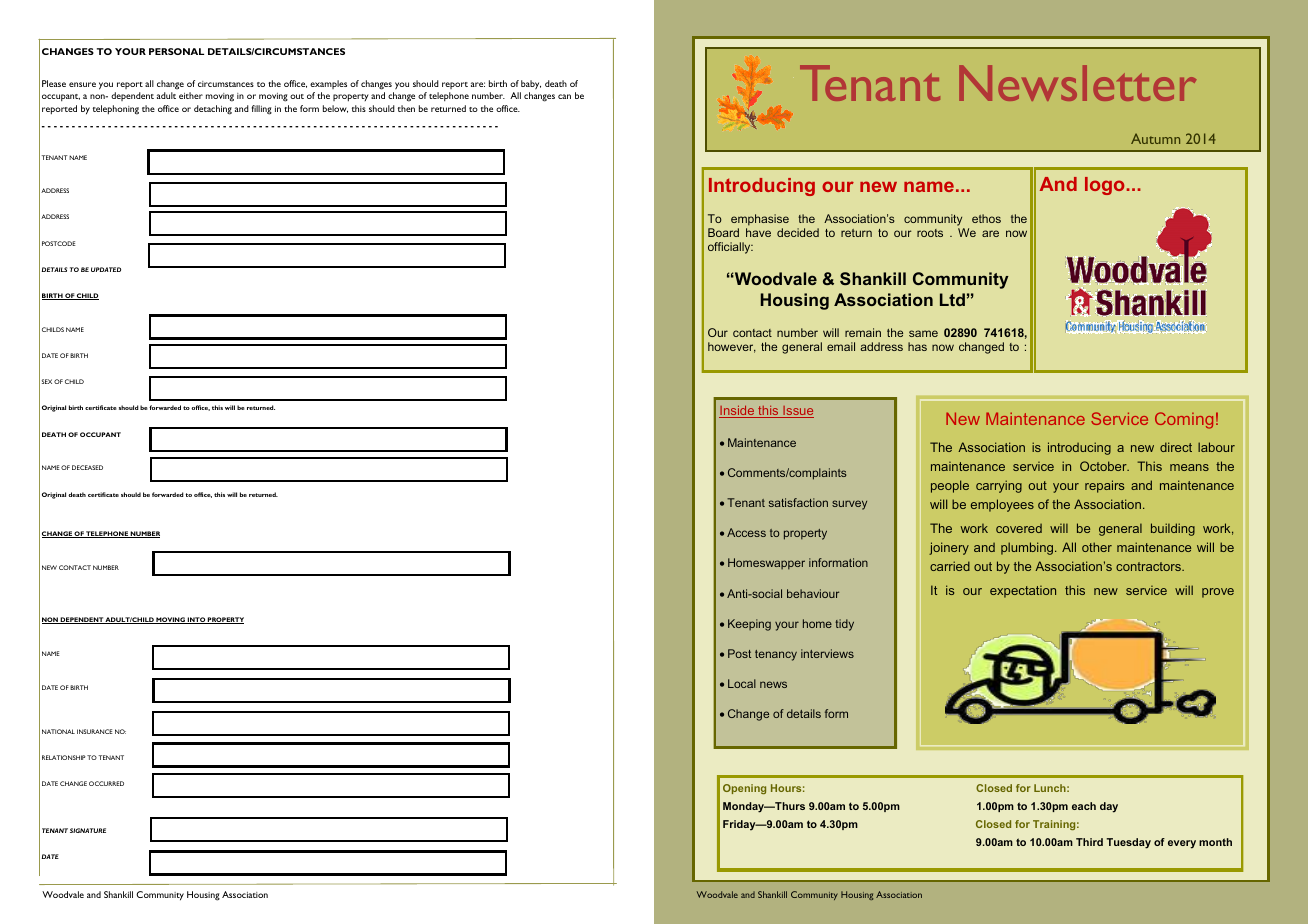 The height and width of the document is (924, 1308). What do you see at coordinates (1149, 566) in the document?
I see `contractors` at bounding box center [1149, 566].
